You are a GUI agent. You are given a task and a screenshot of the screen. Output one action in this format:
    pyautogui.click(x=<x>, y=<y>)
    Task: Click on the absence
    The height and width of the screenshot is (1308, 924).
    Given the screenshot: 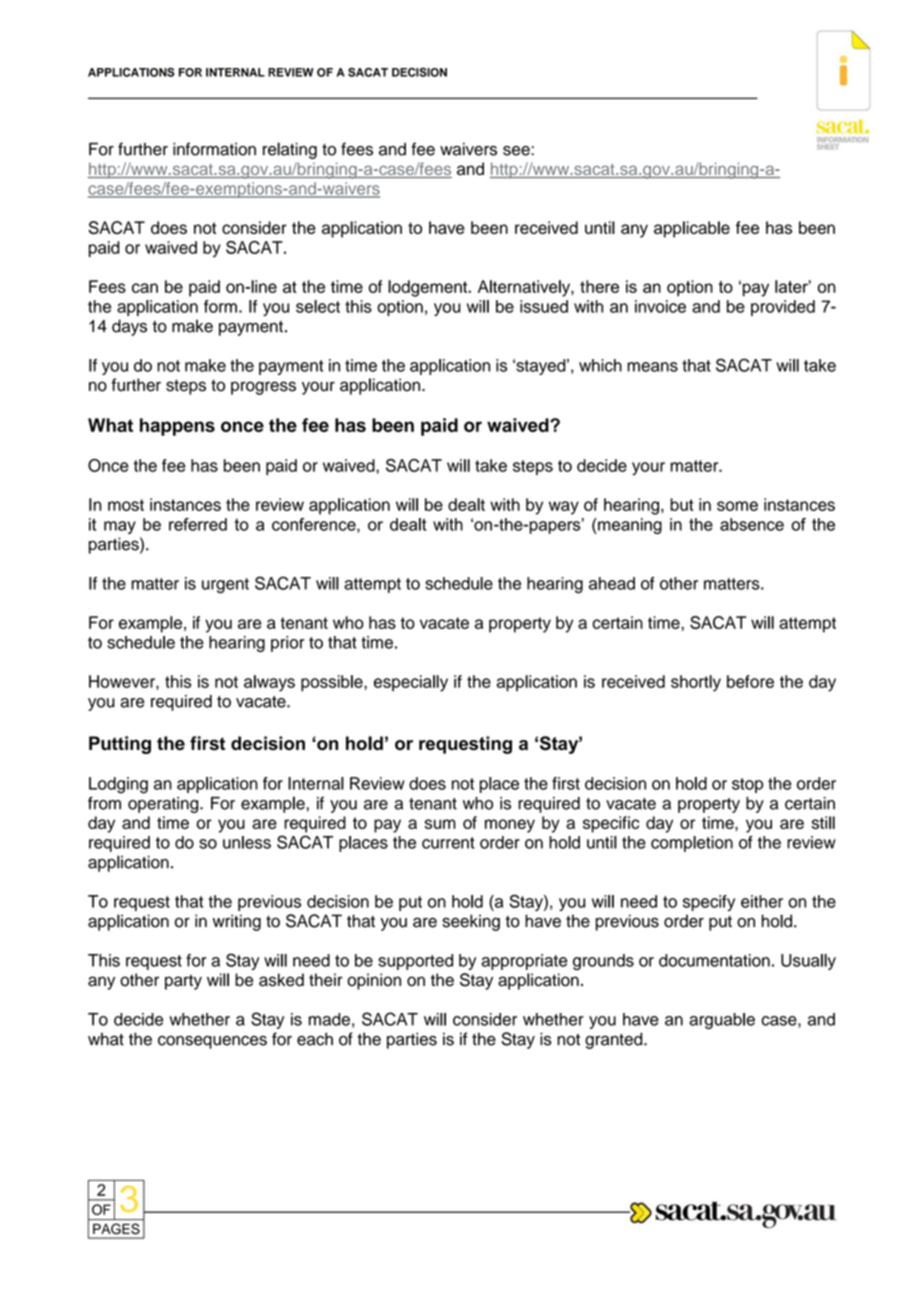 What is the action you would take?
    pyautogui.click(x=752, y=524)
